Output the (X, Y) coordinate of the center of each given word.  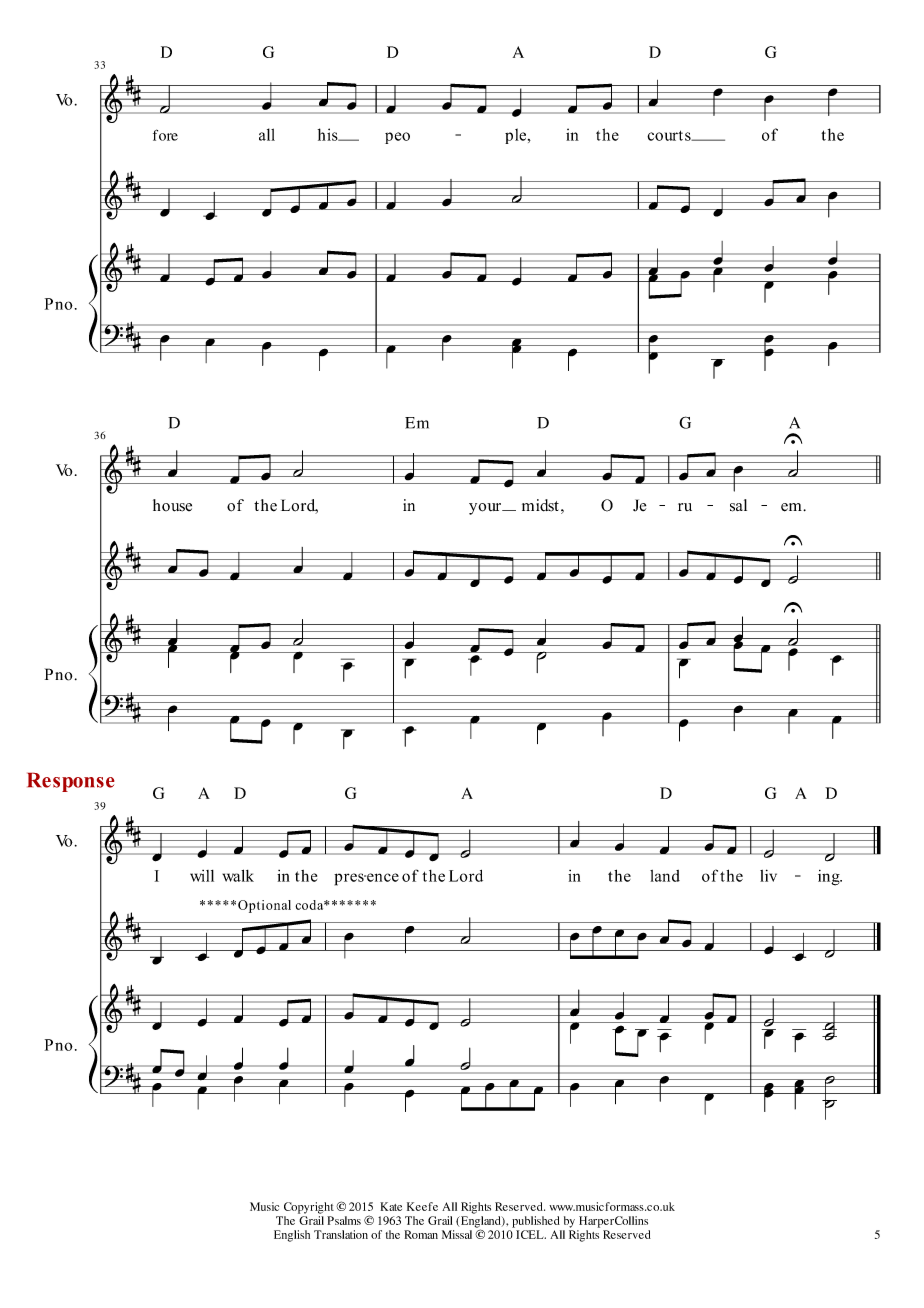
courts (670, 135)
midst (540, 505)
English (292, 1236)
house (172, 505)
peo (397, 138)
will (202, 876)
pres (350, 879)
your (486, 509)
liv (768, 875)
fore (165, 135)
